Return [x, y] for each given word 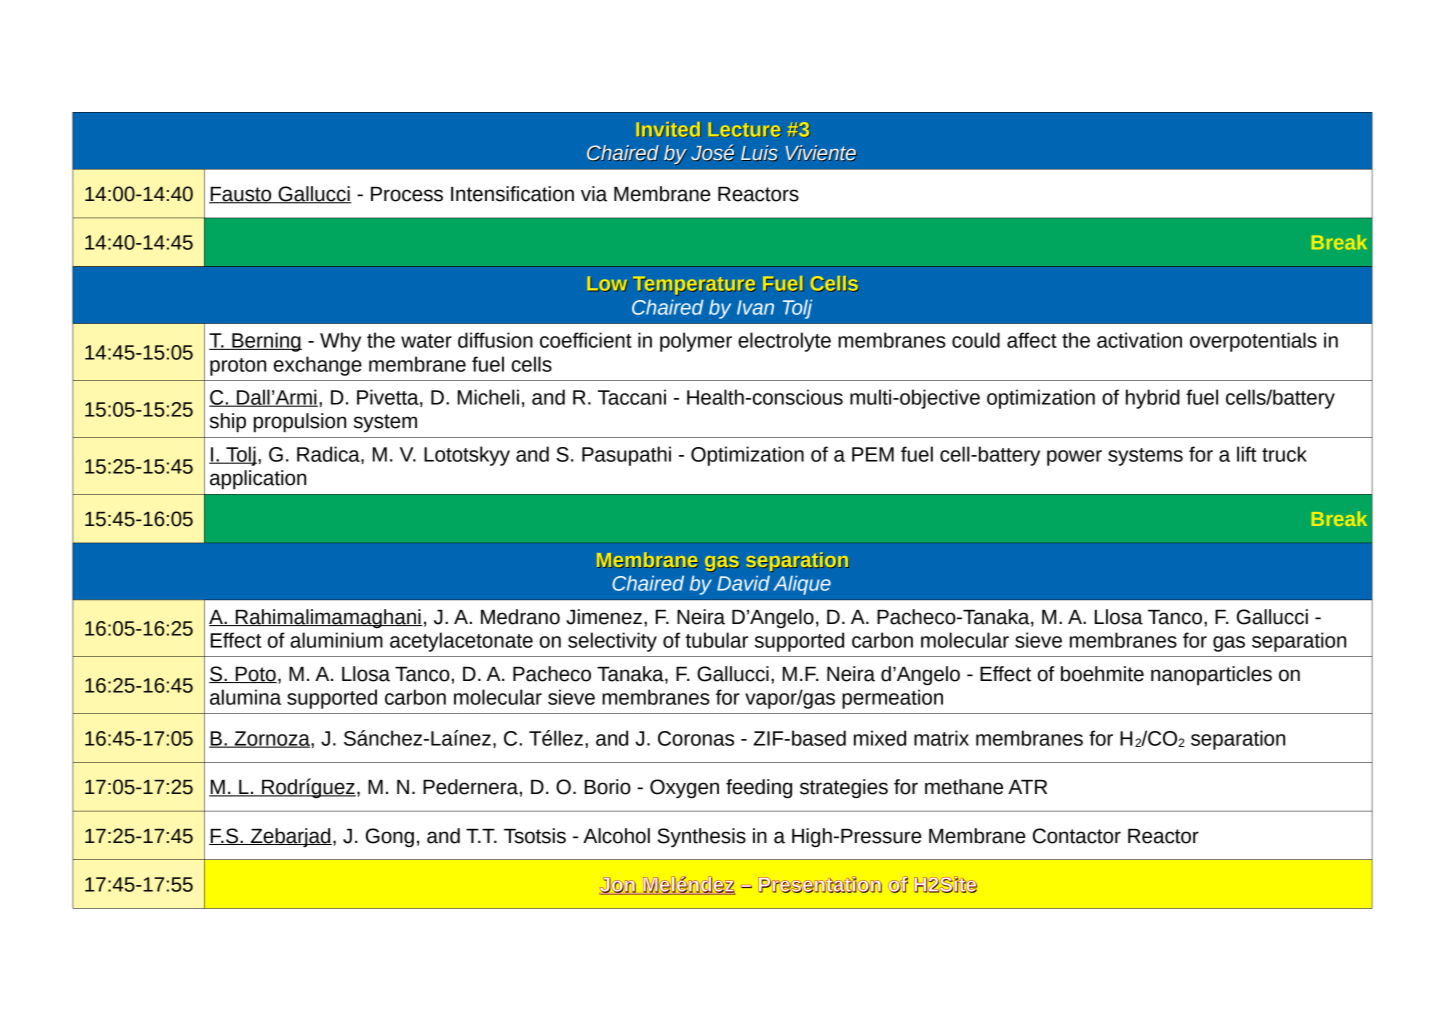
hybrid [1153, 399]
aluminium [336, 640]
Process [407, 194]
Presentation [820, 885]
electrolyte [784, 342]
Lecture [745, 129]
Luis [759, 153]
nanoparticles [1211, 676]
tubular [717, 640]
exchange [318, 366]
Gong [390, 837]
